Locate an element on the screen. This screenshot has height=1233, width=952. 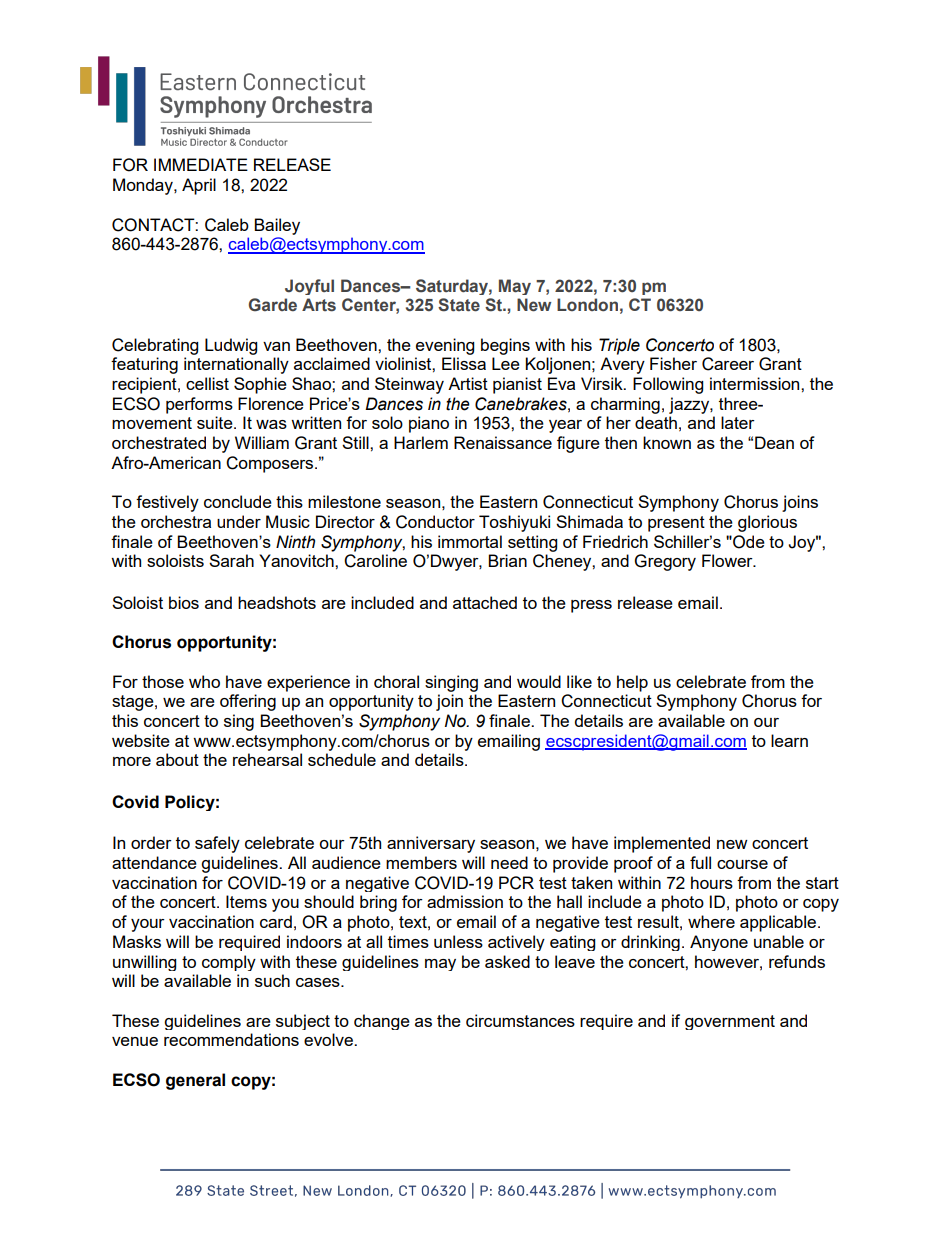
recommendations is located at coordinates (231, 1039).
